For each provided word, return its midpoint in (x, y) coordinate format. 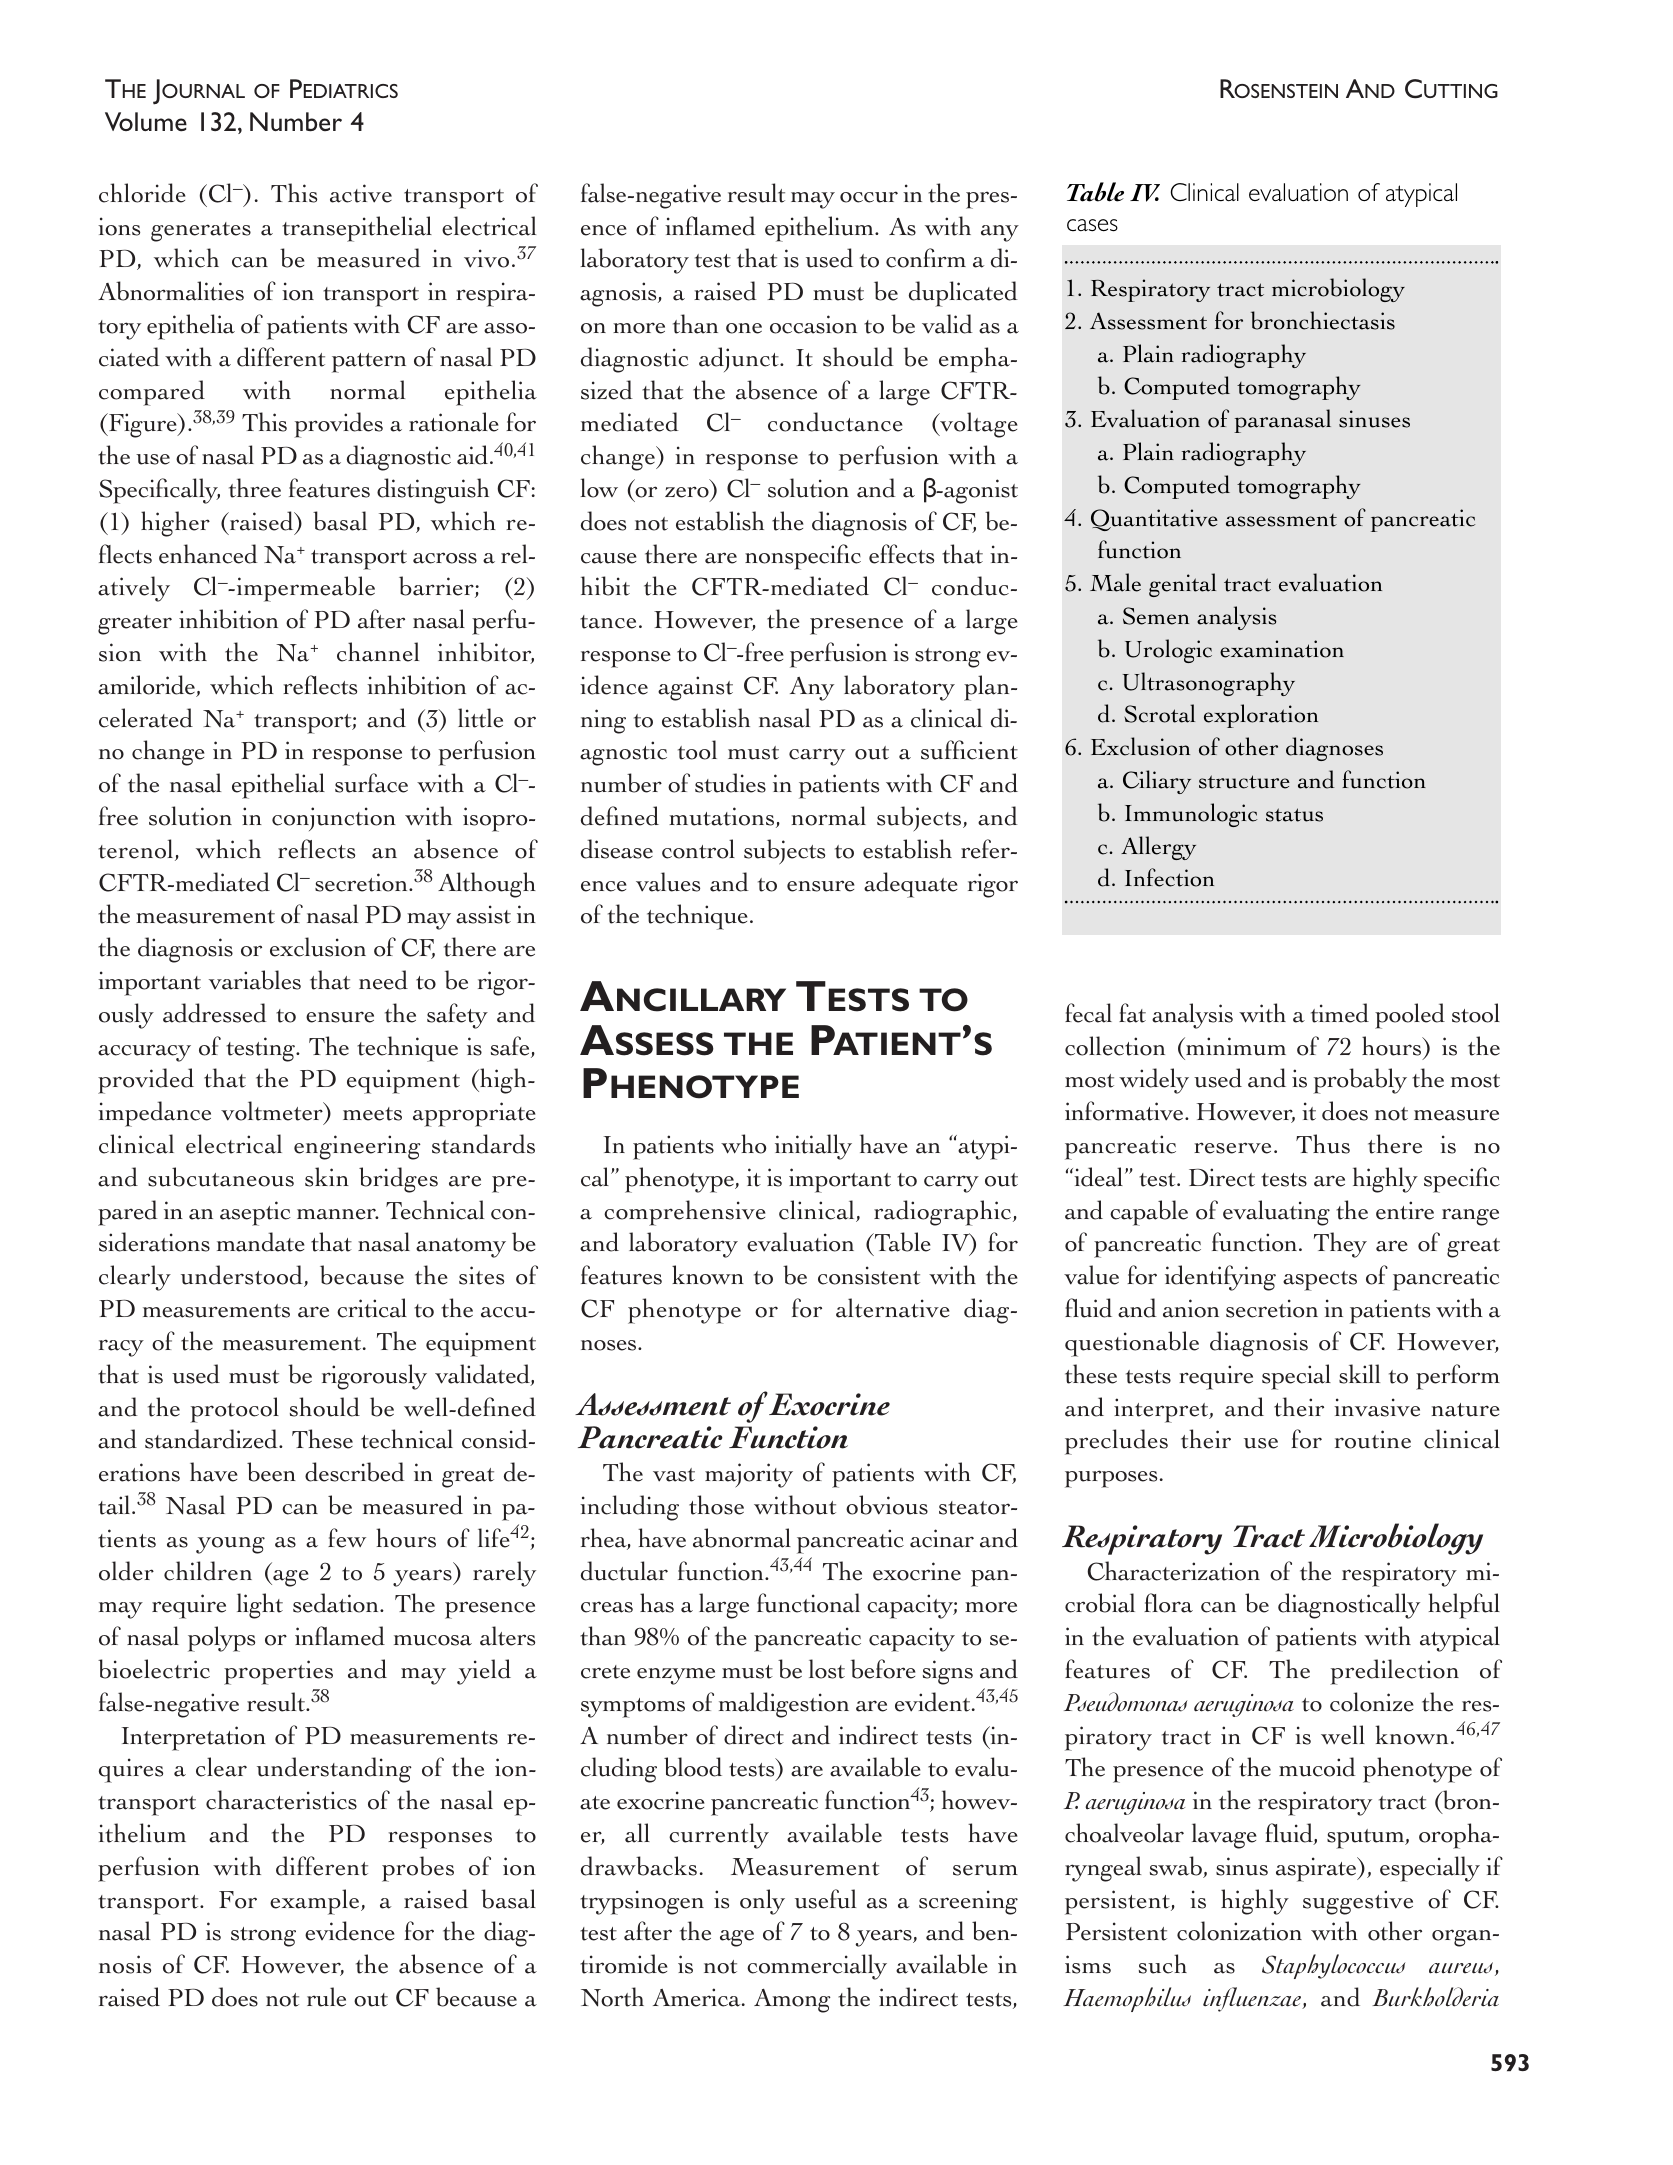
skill (1359, 1374)
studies (730, 783)
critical (372, 1308)
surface (371, 783)
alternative (893, 1308)
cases (1092, 225)
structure (1244, 782)
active (361, 193)
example (316, 1902)
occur (869, 197)
